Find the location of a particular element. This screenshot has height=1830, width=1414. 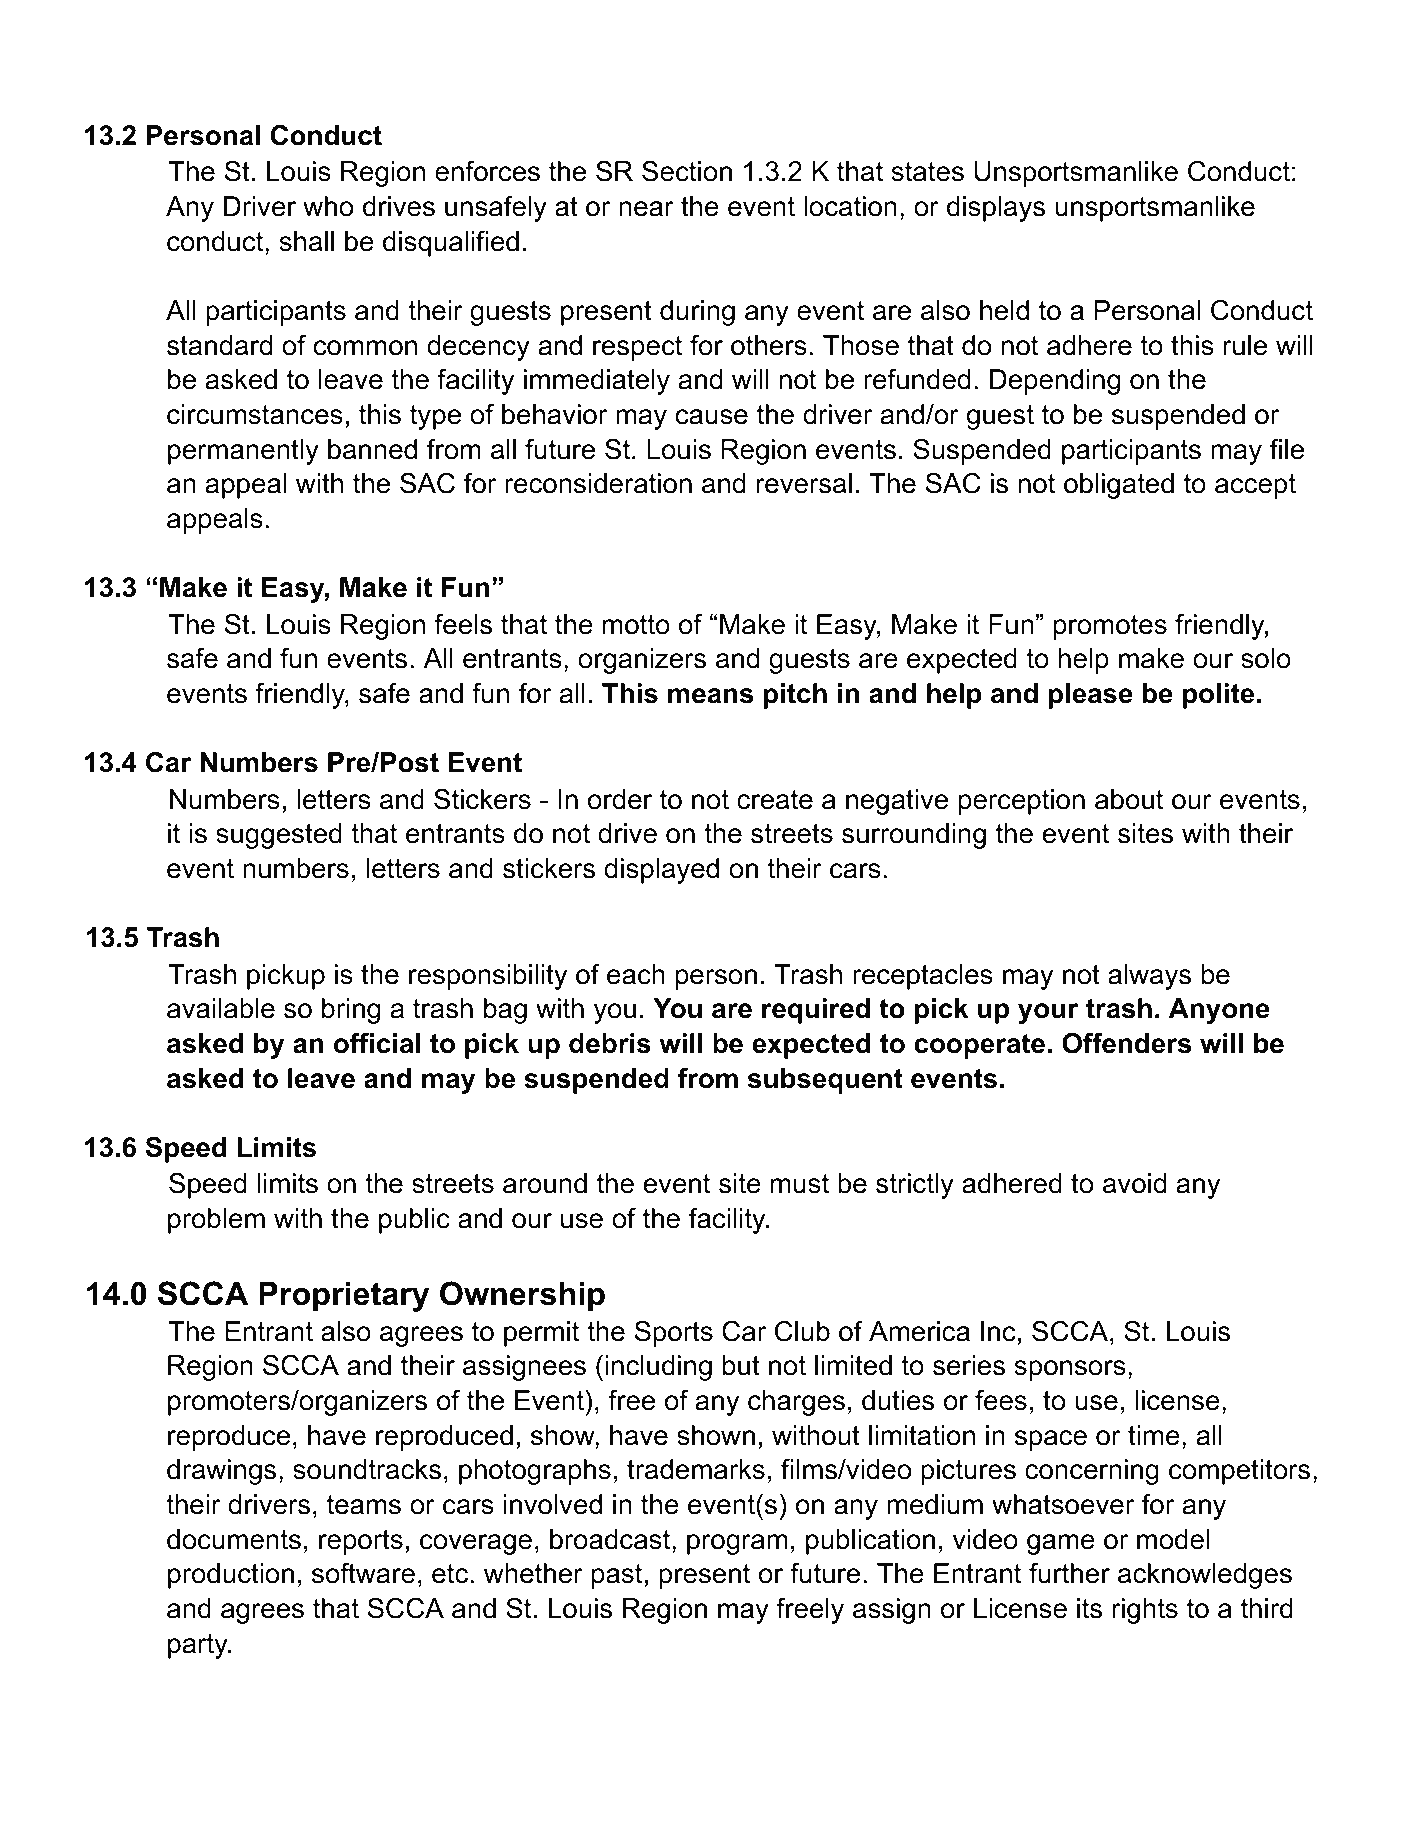

Section is located at coordinates (687, 171).
